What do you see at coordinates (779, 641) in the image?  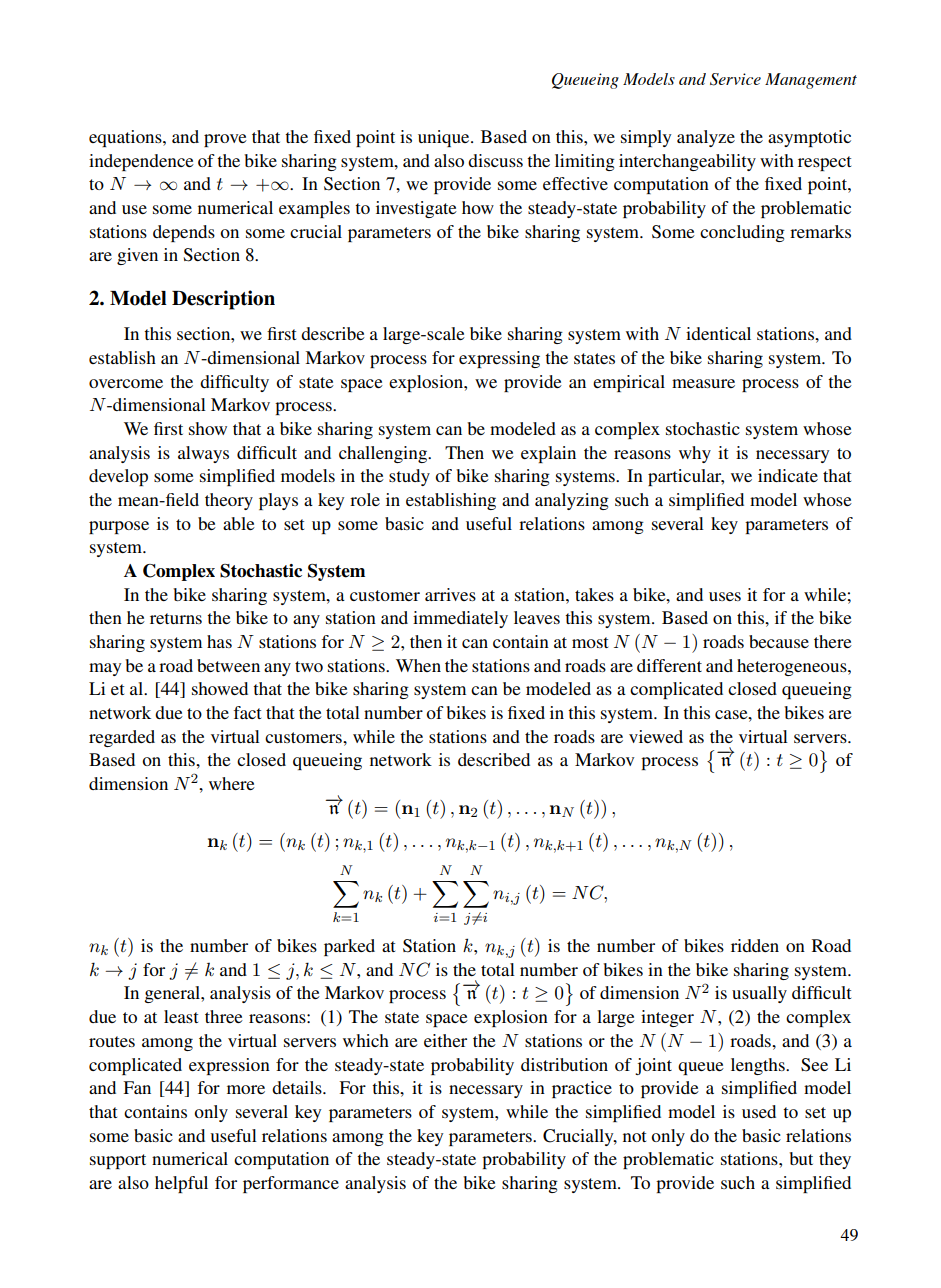 I see `because` at bounding box center [779, 641].
